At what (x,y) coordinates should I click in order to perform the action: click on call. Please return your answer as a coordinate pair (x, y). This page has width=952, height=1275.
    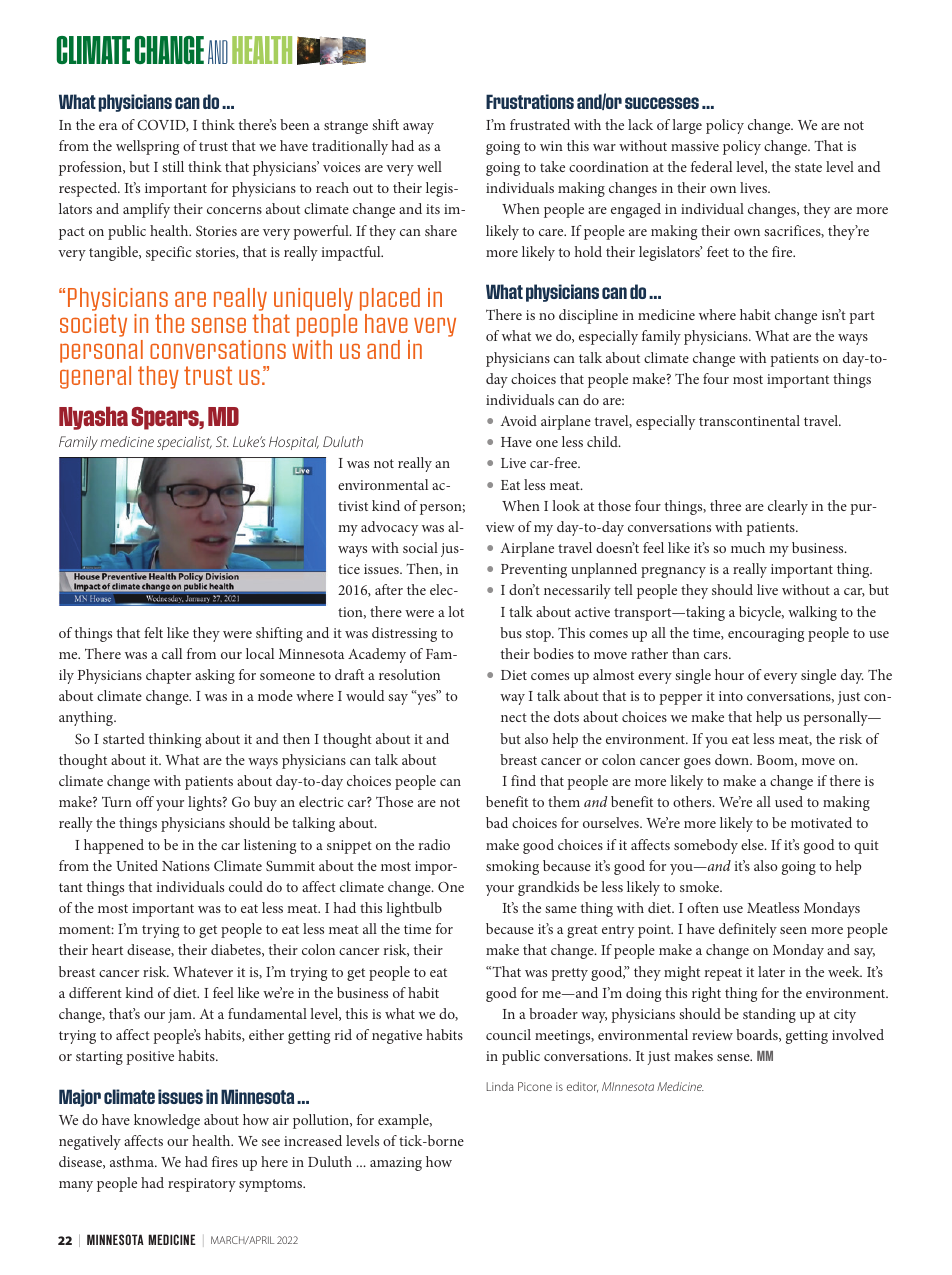
    Looking at the image, I should click on (172, 653).
